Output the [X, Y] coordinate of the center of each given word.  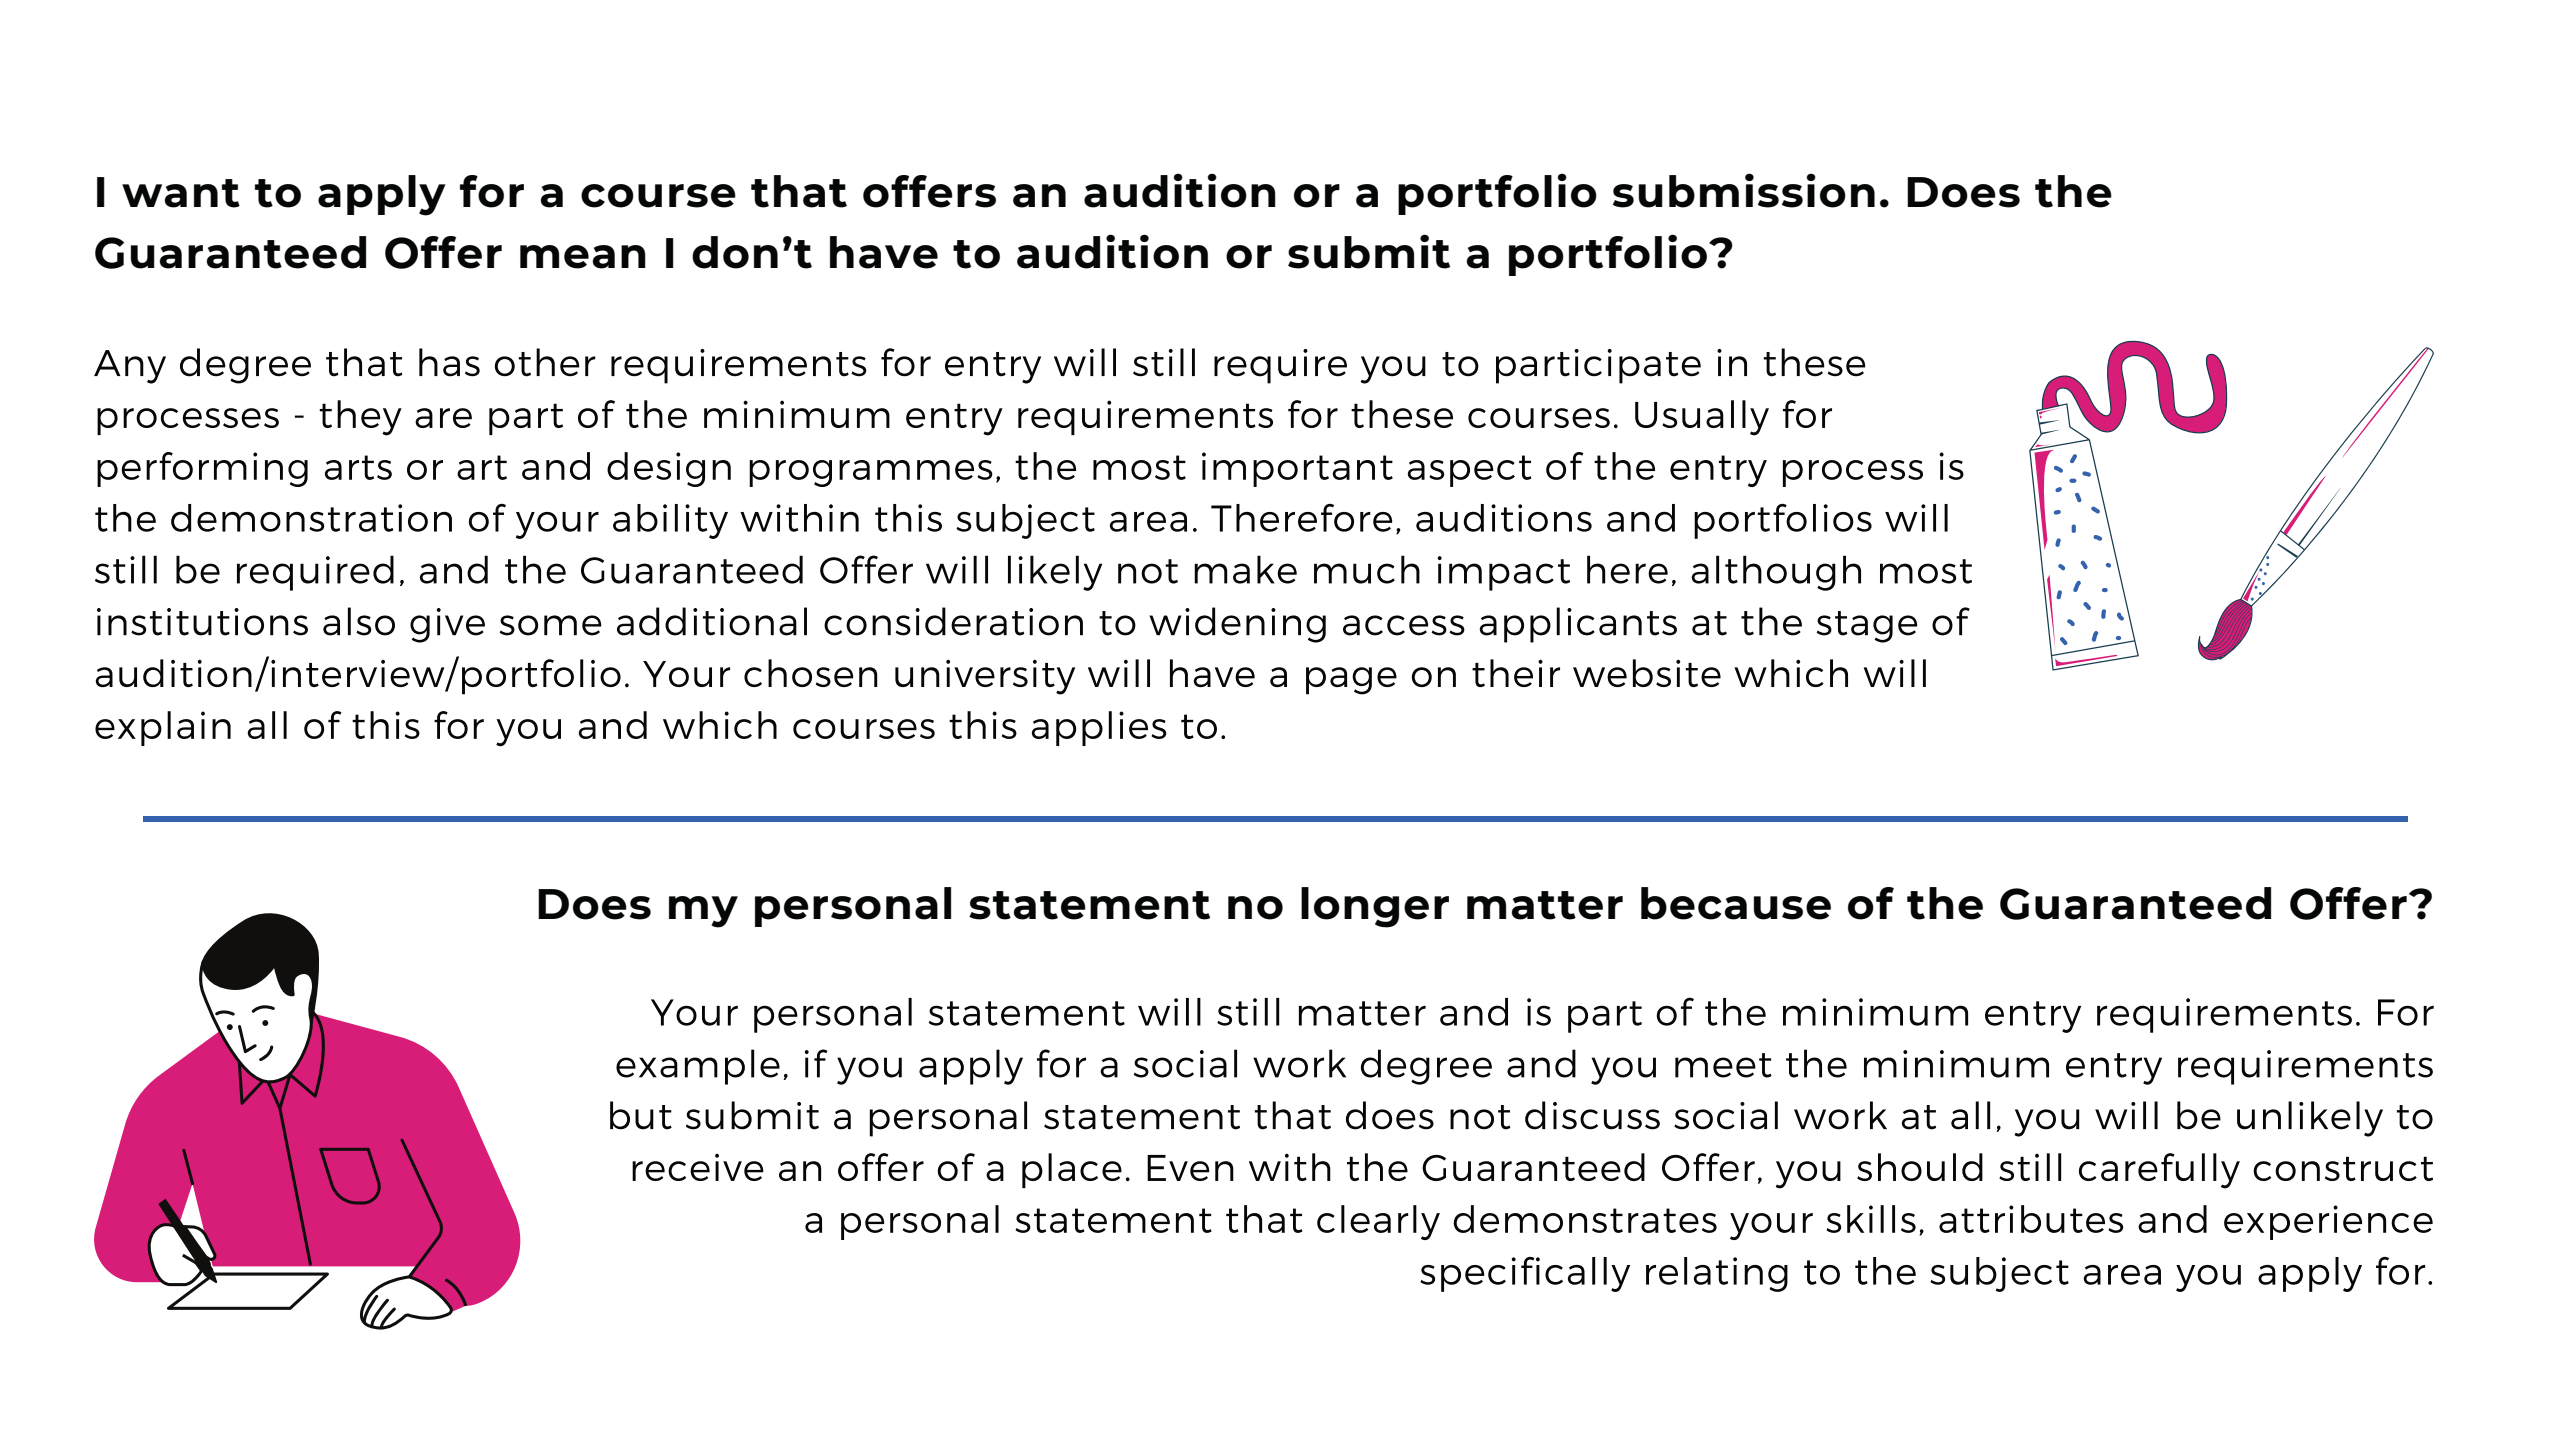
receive [698, 1167]
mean [583, 257]
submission [1744, 190]
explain [163, 728]
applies [1099, 728]
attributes [2031, 1219]
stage [1867, 627]
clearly [1378, 1222]
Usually [1702, 418]
